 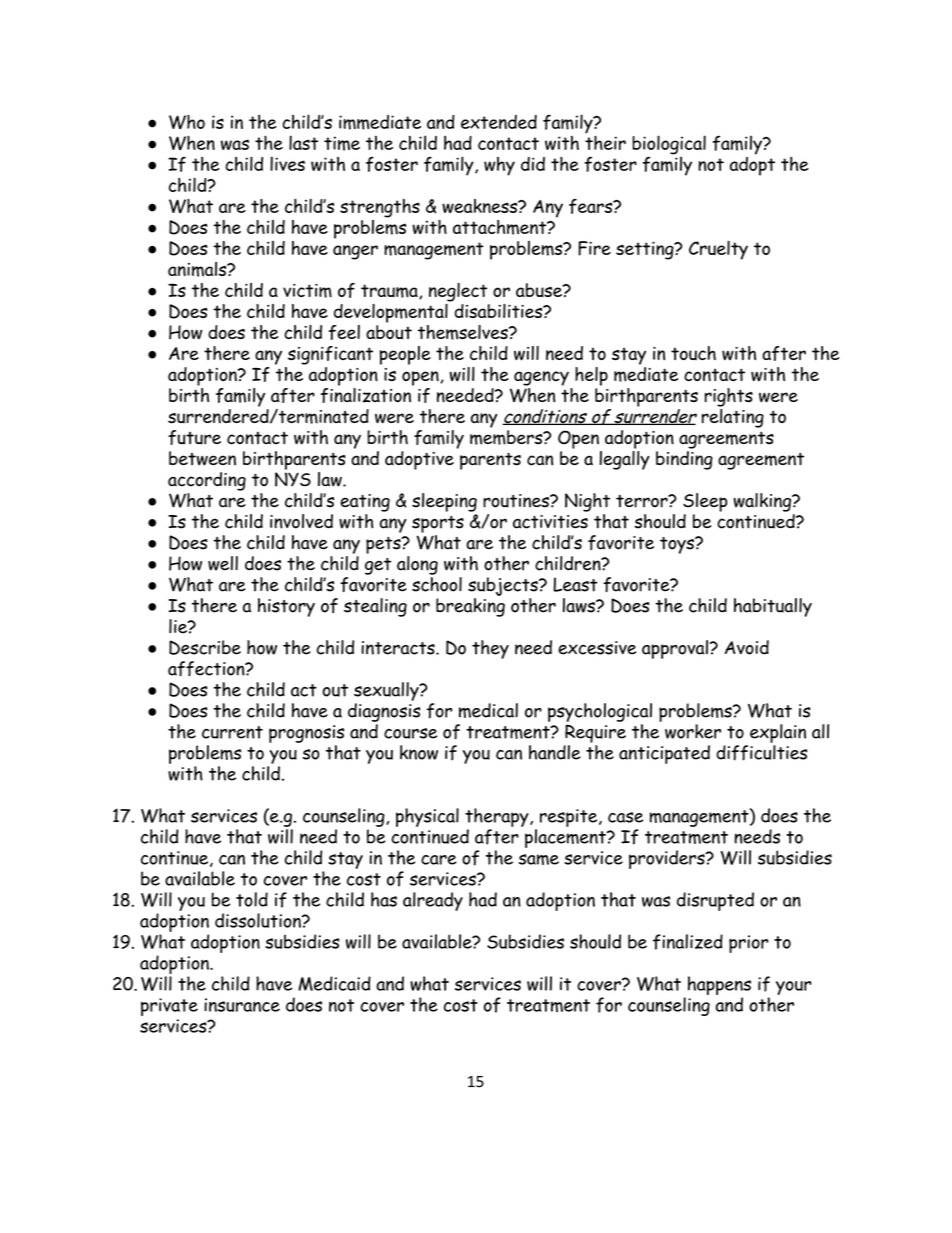 What do you see at coordinates (669, 146) in the image?
I see `biological` at bounding box center [669, 146].
